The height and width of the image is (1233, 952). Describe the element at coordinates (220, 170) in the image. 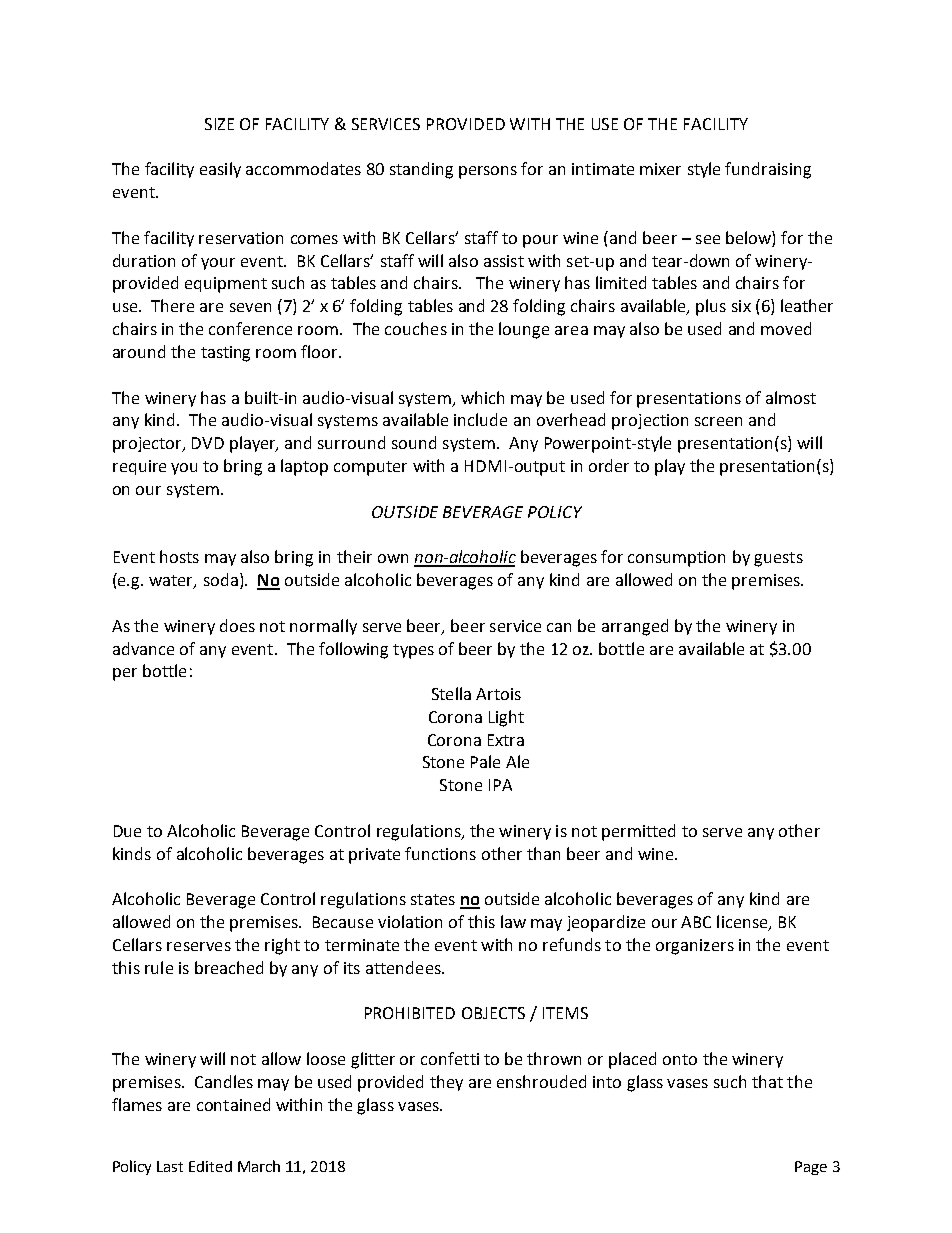

I see `easily` at that location.
